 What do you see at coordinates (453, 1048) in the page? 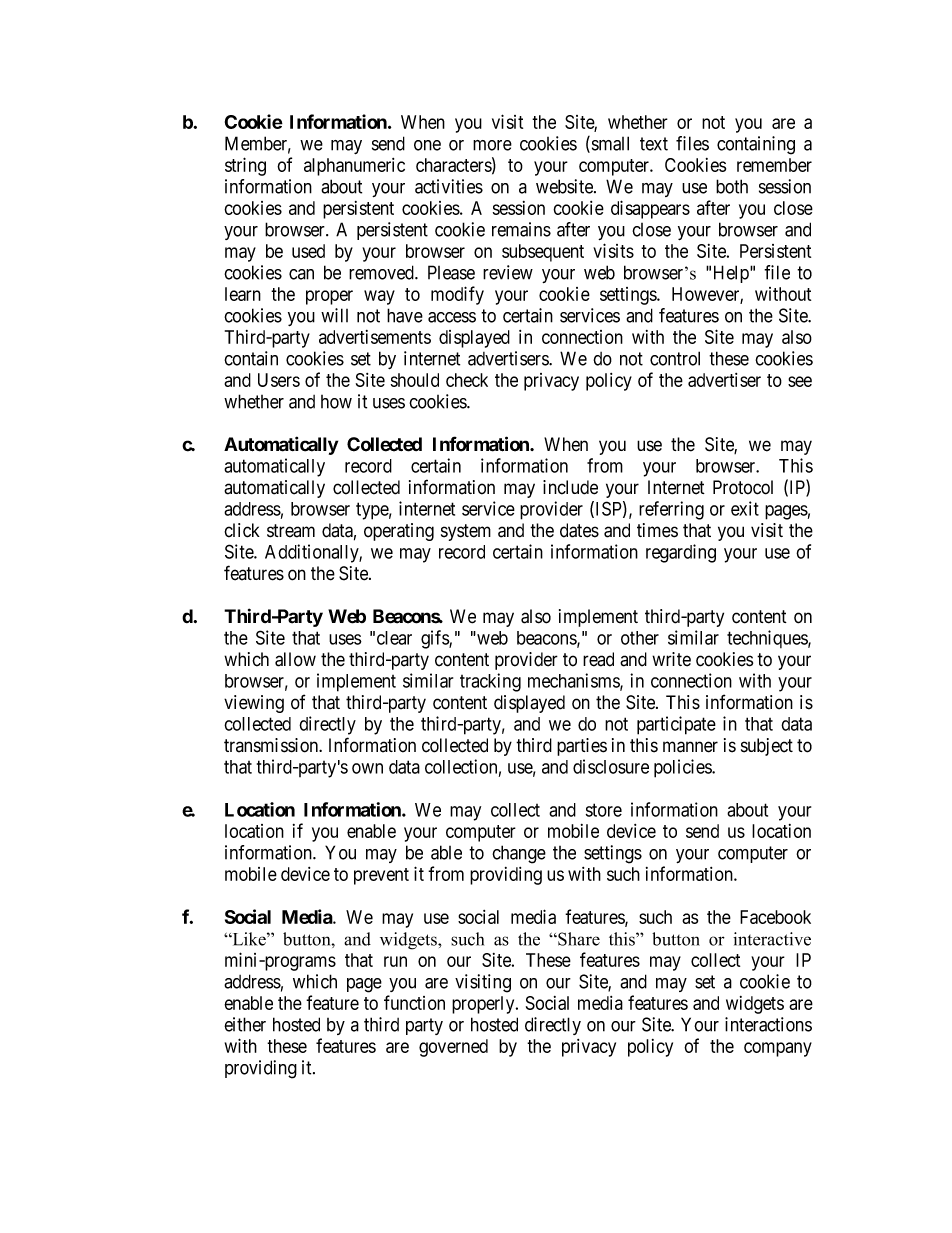
I see `governed` at bounding box center [453, 1048].
